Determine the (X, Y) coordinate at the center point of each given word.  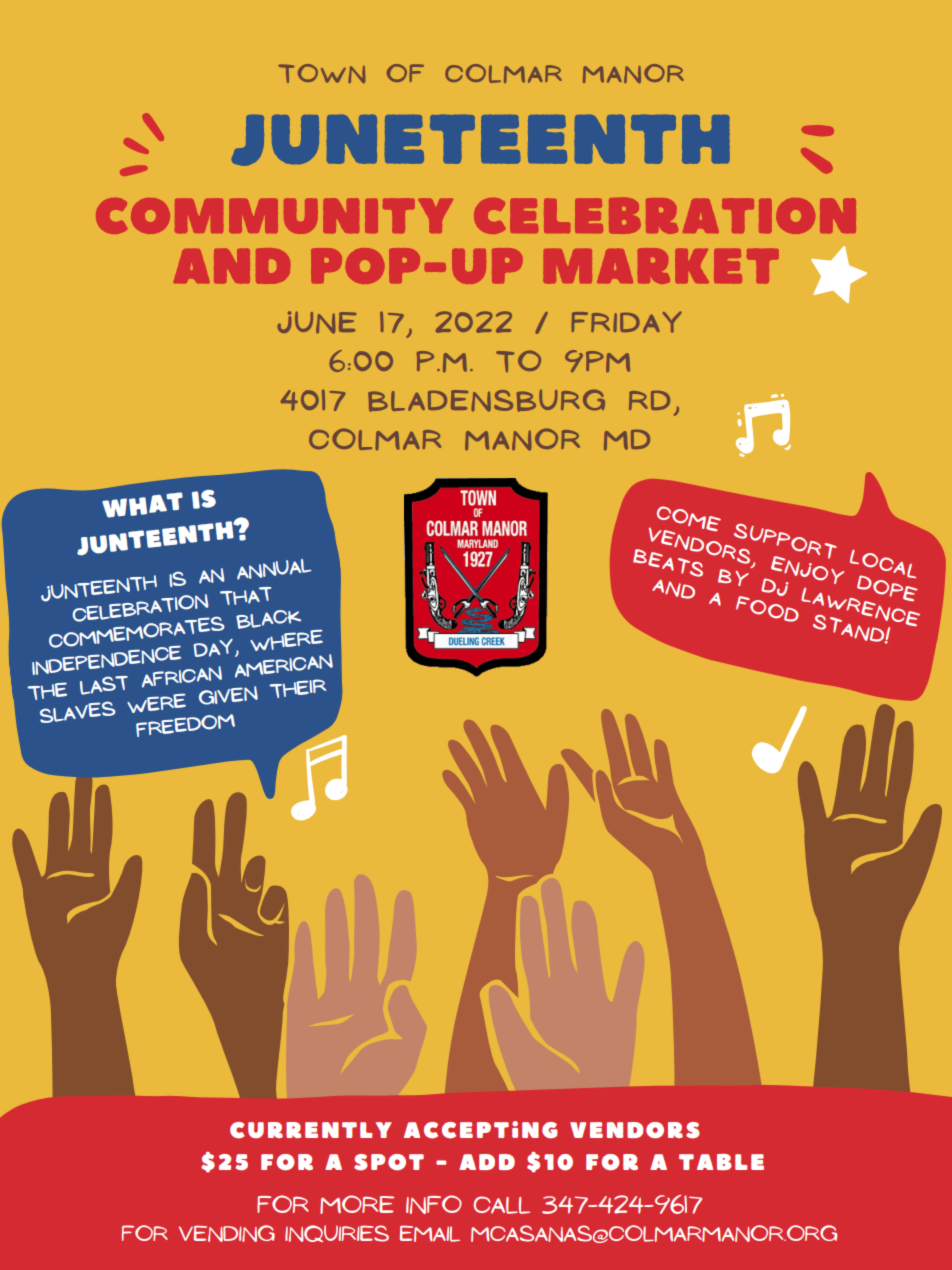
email (430, 1233)
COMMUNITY (274, 216)
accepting (480, 1130)
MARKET (661, 266)
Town (322, 73)
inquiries (337, 1233)
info (434, 1204)
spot (389, 1162)
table (721, 1162)
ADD (487, 1162)
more (357, 1204)
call (501, 1205)
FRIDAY (626, 322)
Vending (227, 1233)
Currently (311, 1130)
